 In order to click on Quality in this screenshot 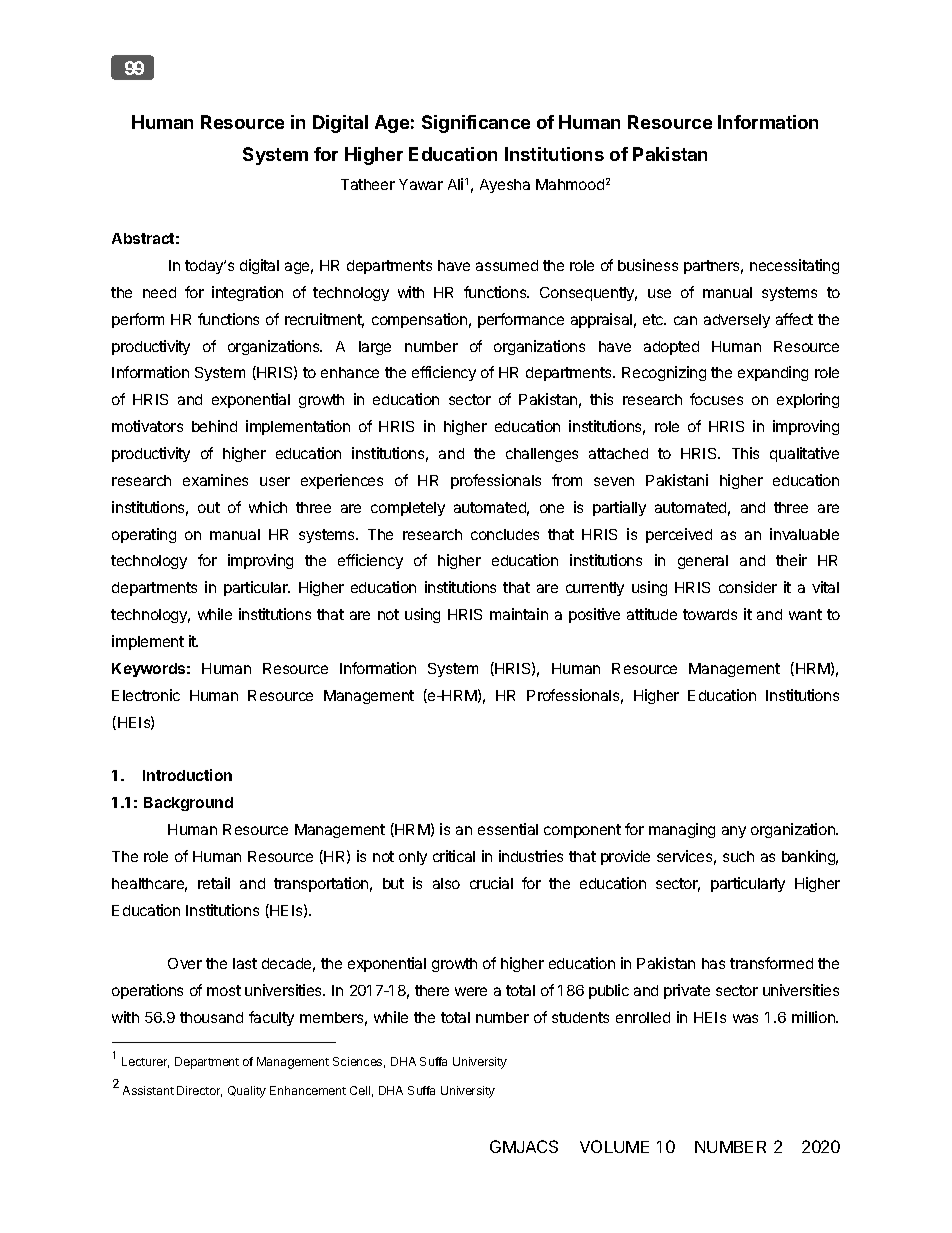, I will do `click(247, 1092)`.
